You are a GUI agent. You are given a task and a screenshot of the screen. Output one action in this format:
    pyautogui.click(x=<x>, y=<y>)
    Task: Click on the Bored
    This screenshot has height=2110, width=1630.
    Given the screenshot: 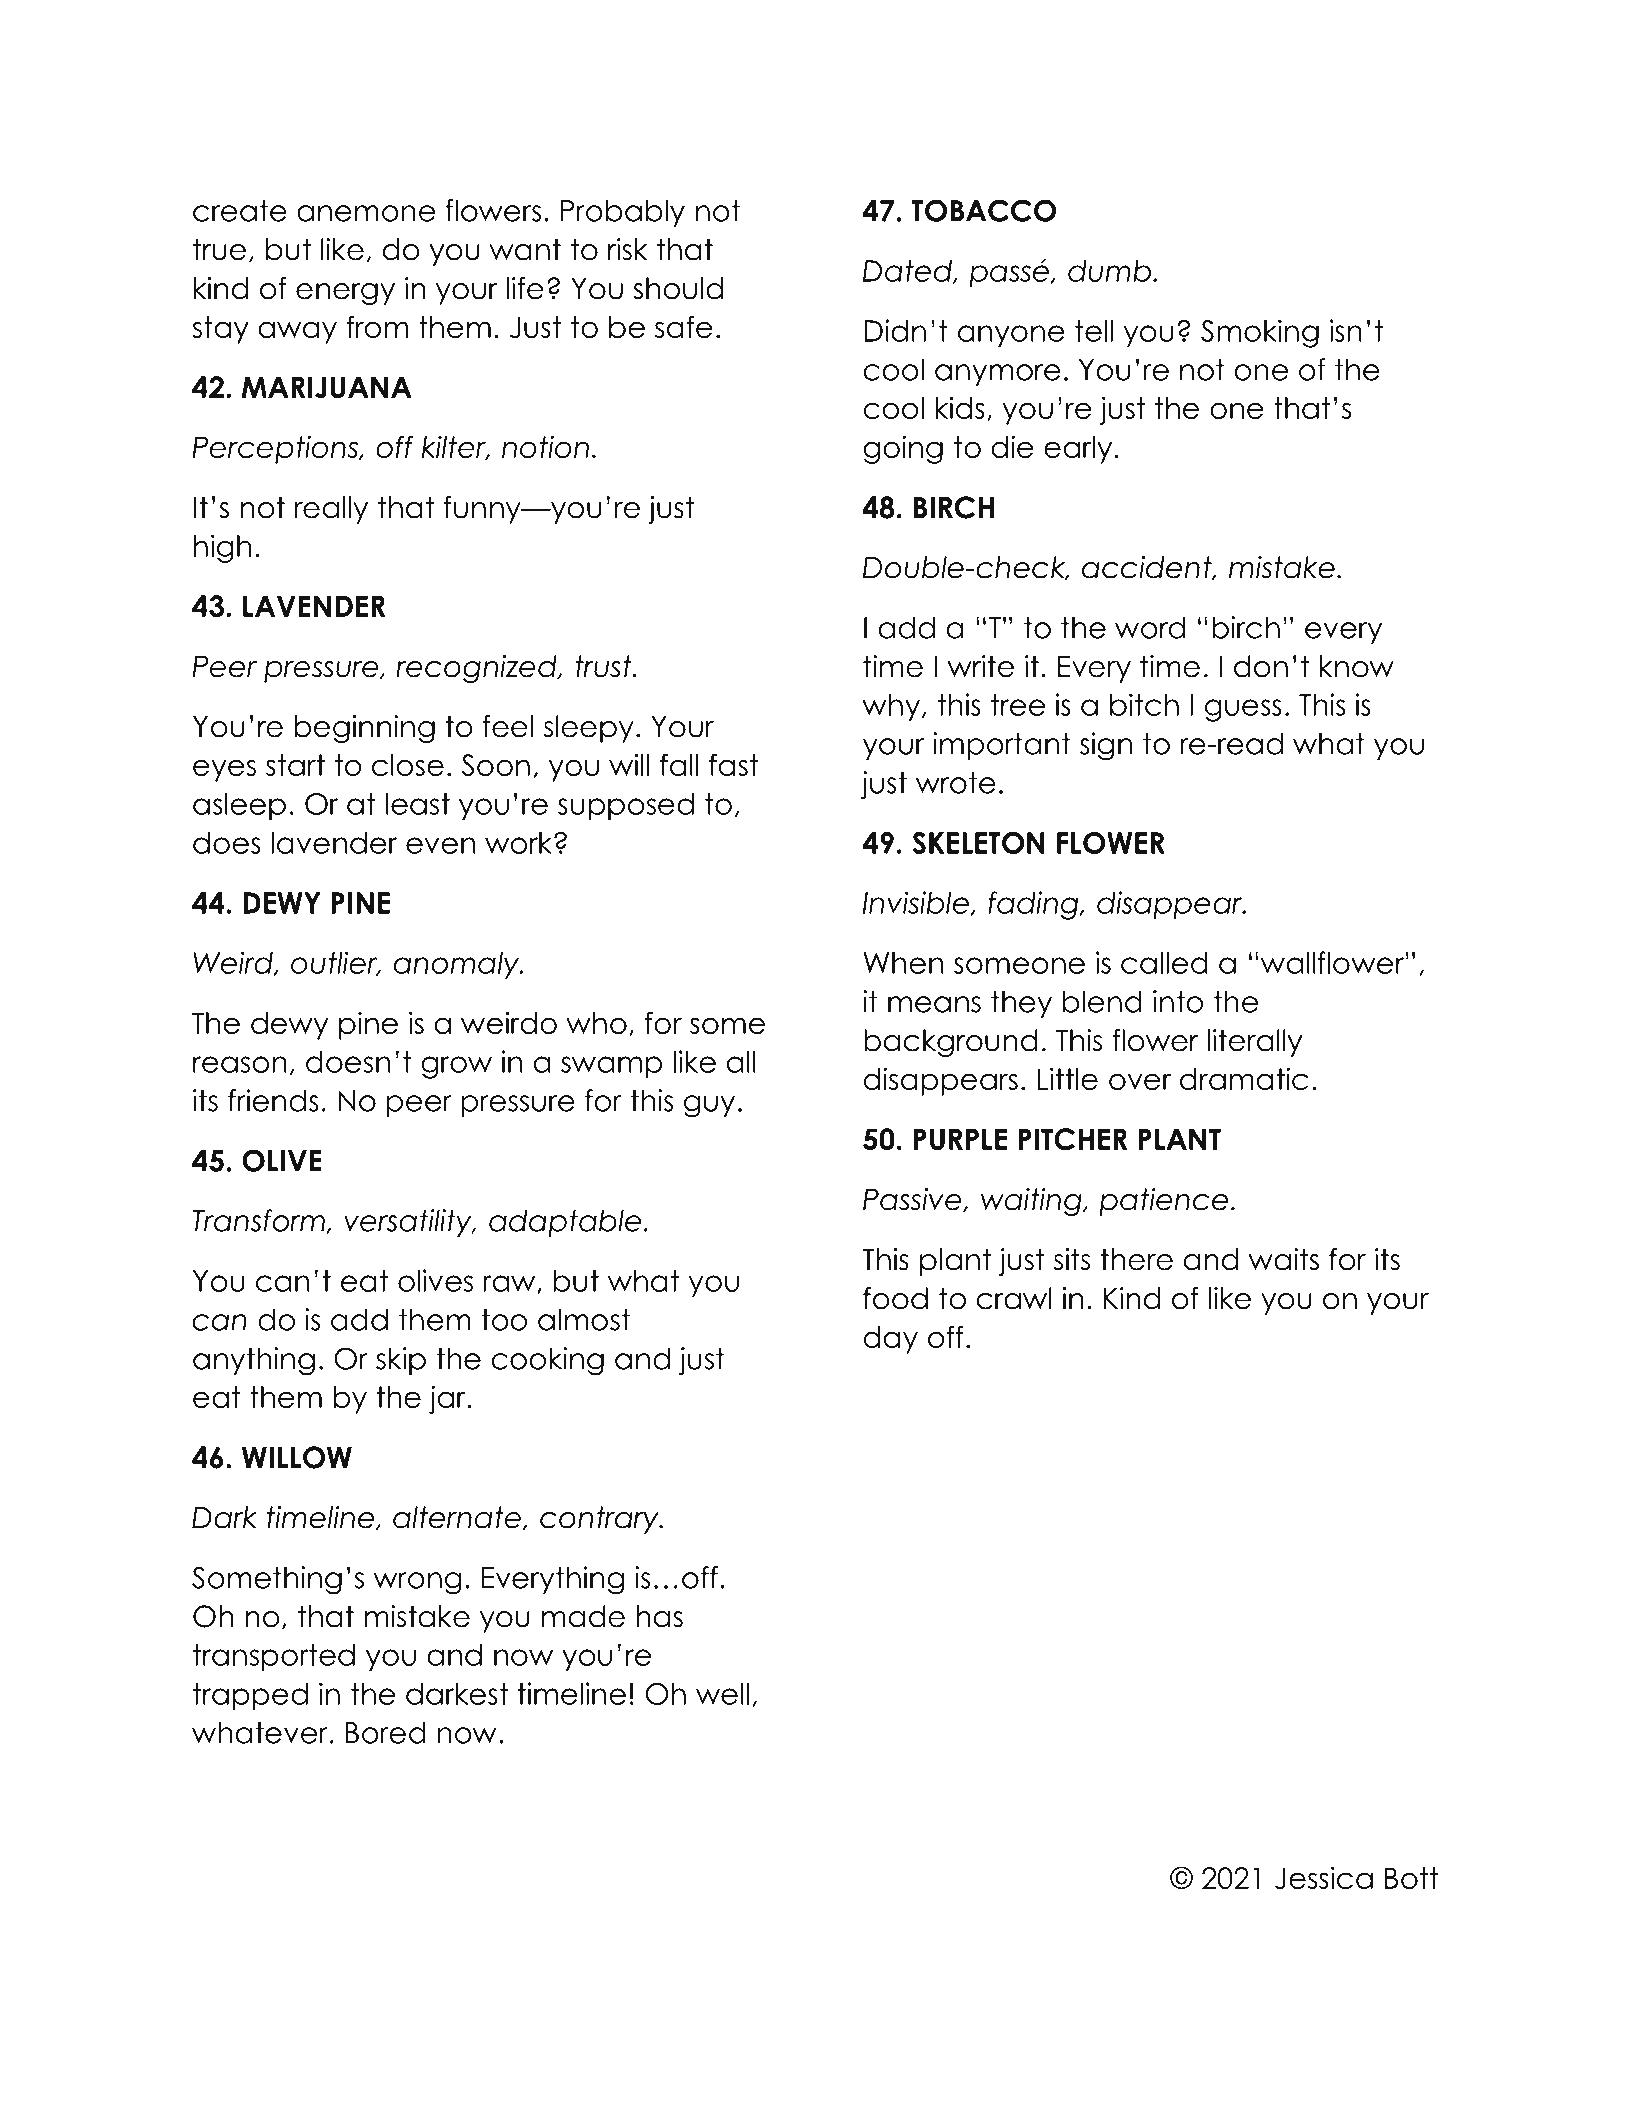 What is the action you would take?
    pyautogui.click(x=386, y=1732)
